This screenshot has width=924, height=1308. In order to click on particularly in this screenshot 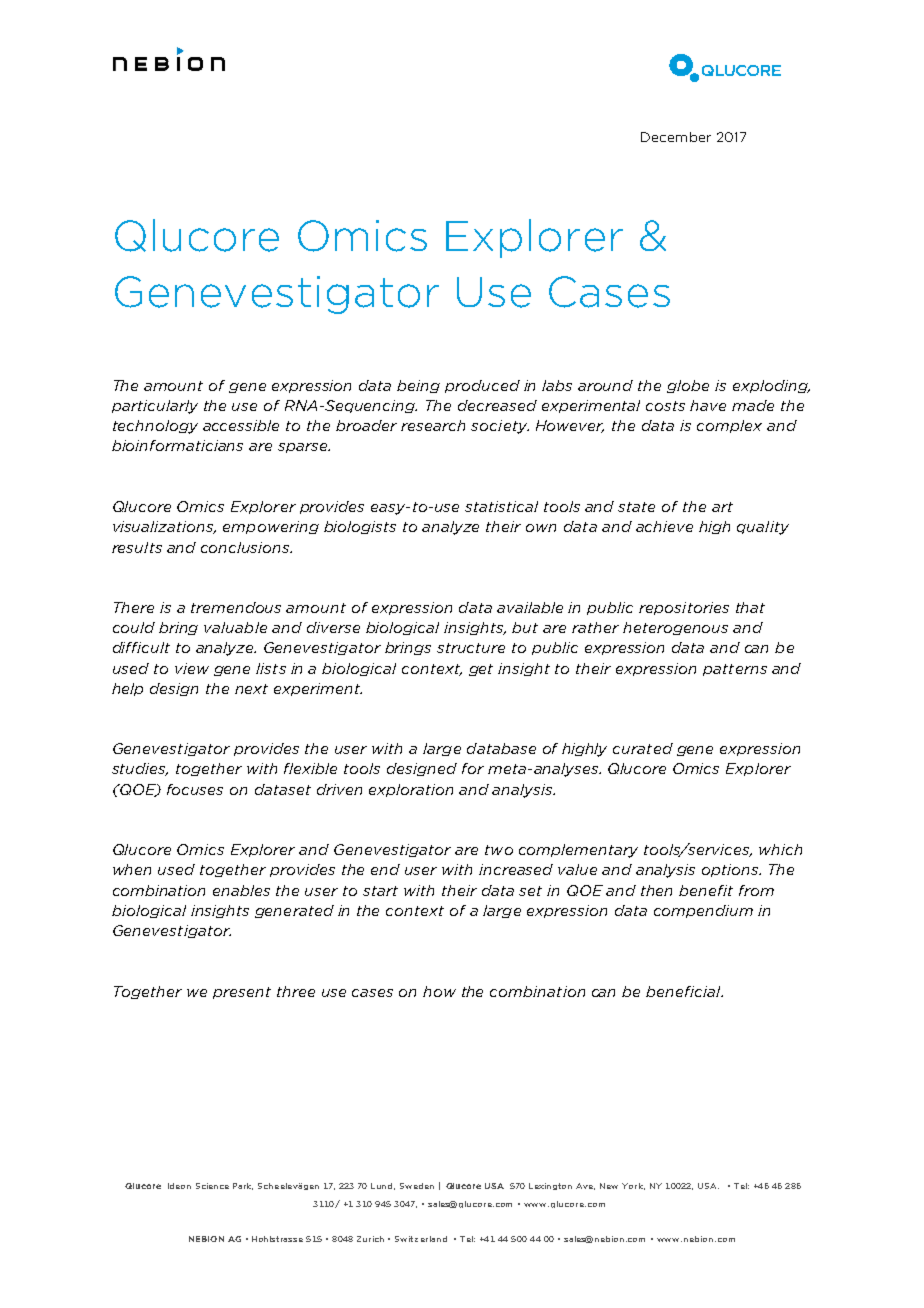, I will do `click(155, 407)`.
